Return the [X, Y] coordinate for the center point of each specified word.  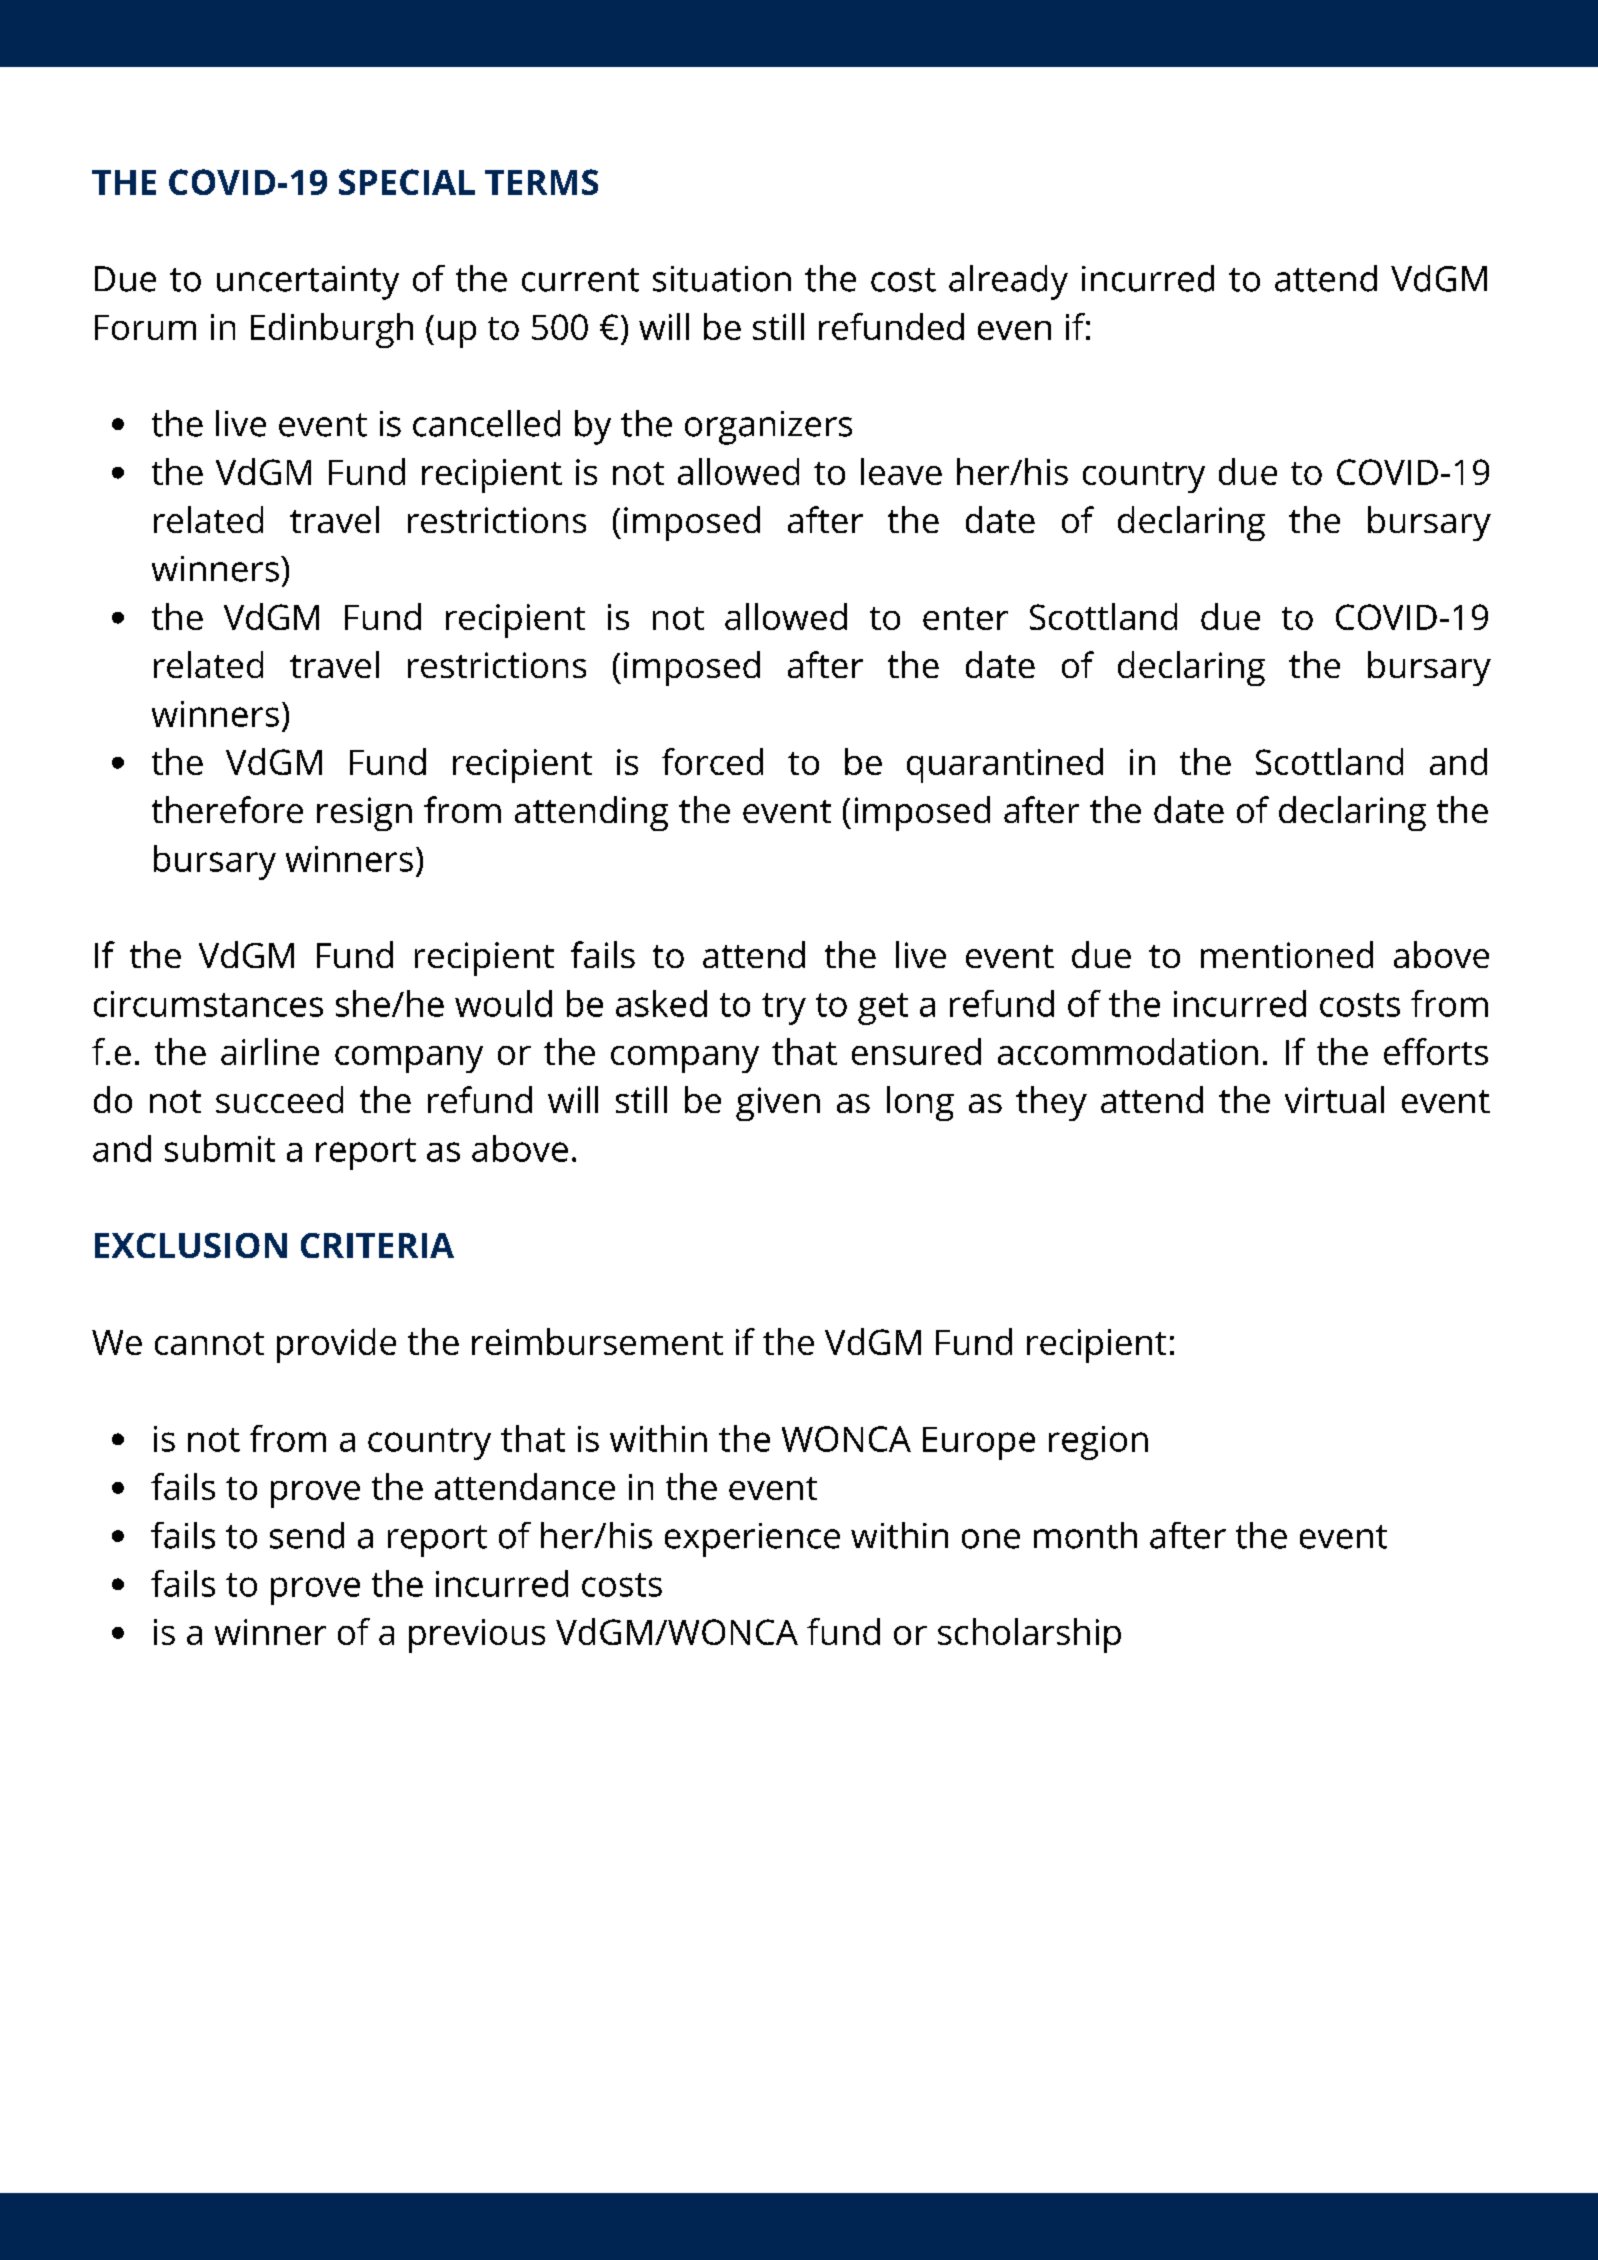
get [883, 1009]
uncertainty [308, 283]
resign [364, 814]
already [1008, 282]
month [1085, 1535]
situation [722, 279]
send [307, 1535]
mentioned [1287, 954]
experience [752, 1540]
